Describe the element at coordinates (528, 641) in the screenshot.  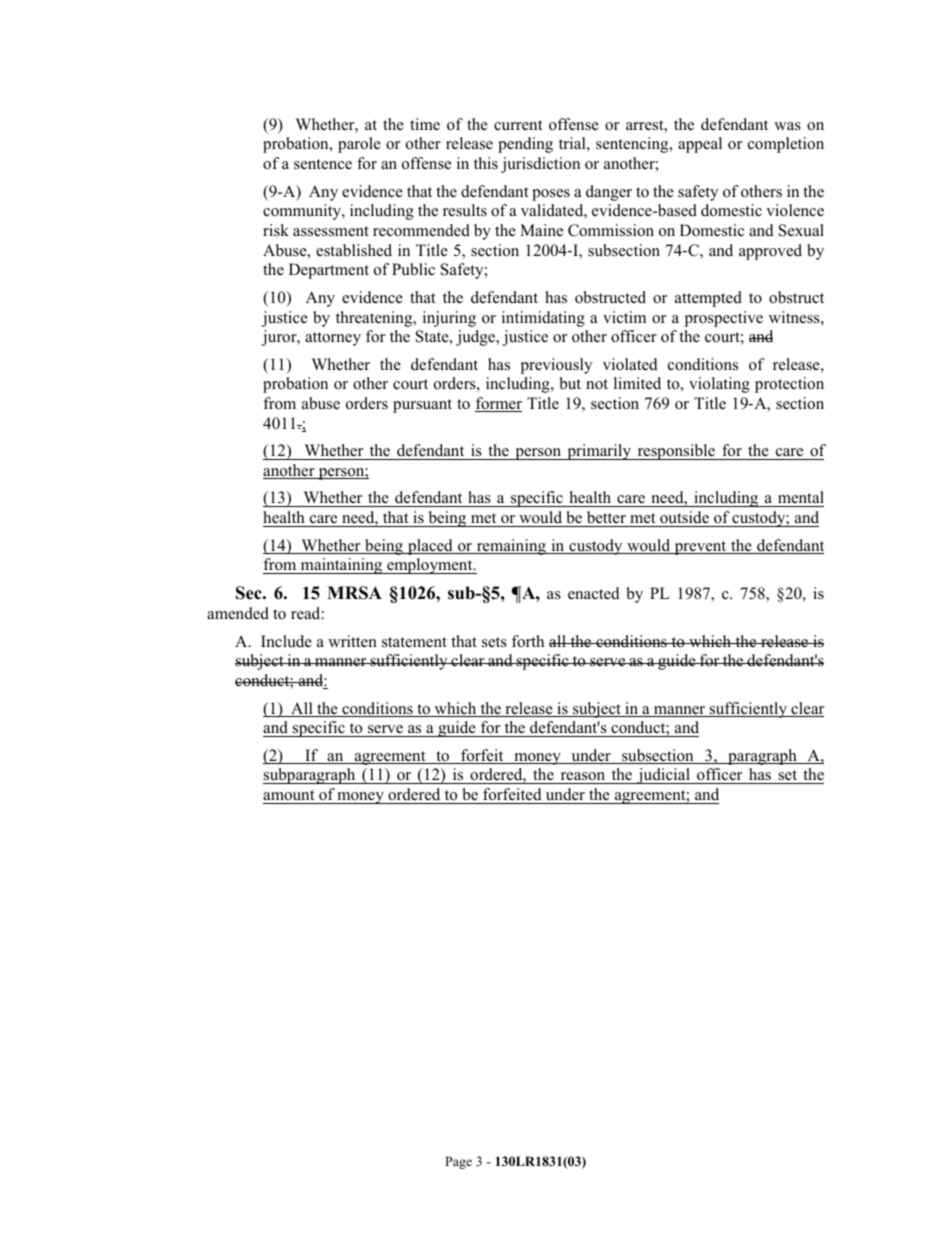
I see `forth` at that location.
